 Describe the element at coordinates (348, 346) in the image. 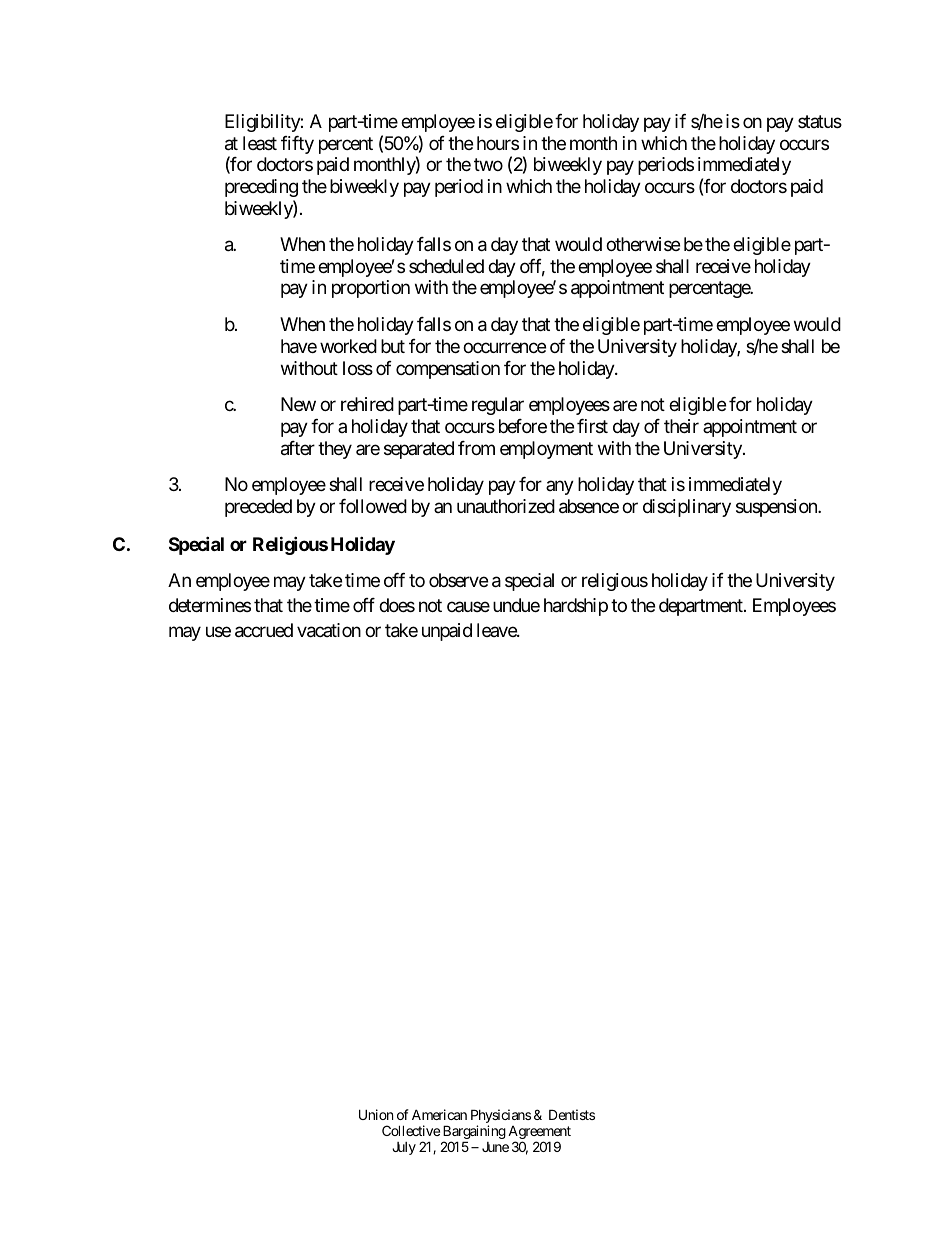

I see `worked` at that location.
